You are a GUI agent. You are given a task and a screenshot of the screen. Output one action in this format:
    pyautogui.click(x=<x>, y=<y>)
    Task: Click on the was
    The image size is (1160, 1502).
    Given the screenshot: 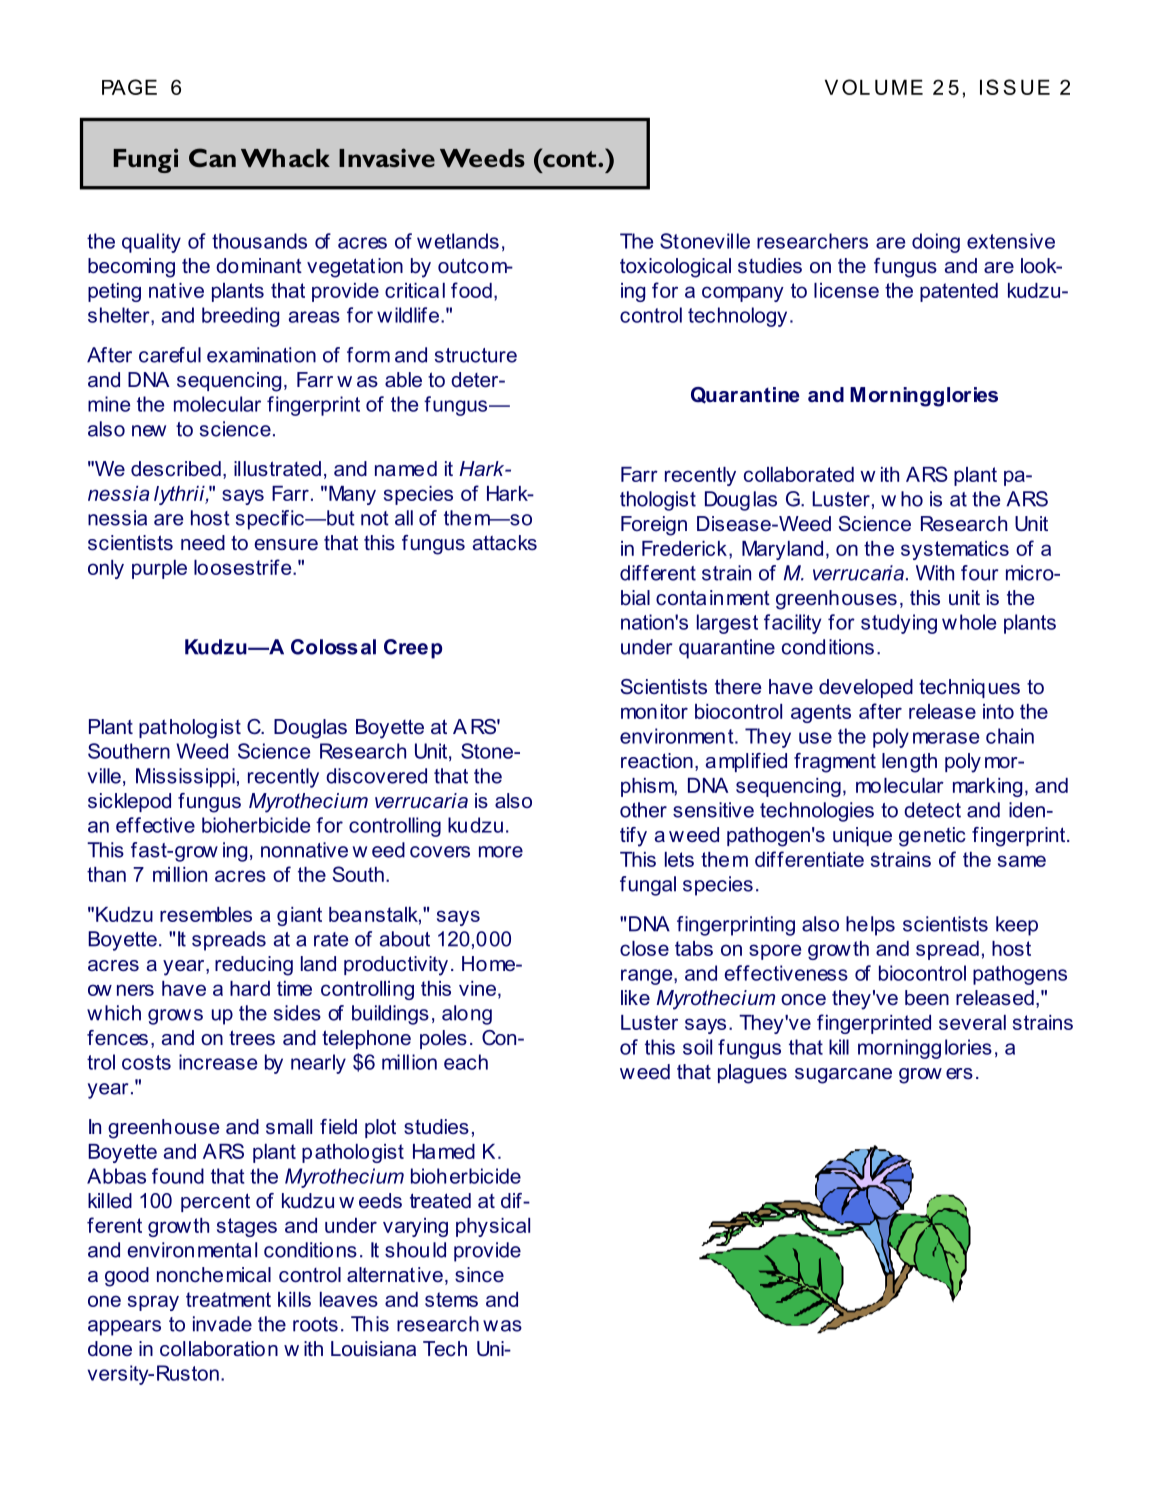 What is the action you would take?
    pyautogui.click(x=502, y=1326)
